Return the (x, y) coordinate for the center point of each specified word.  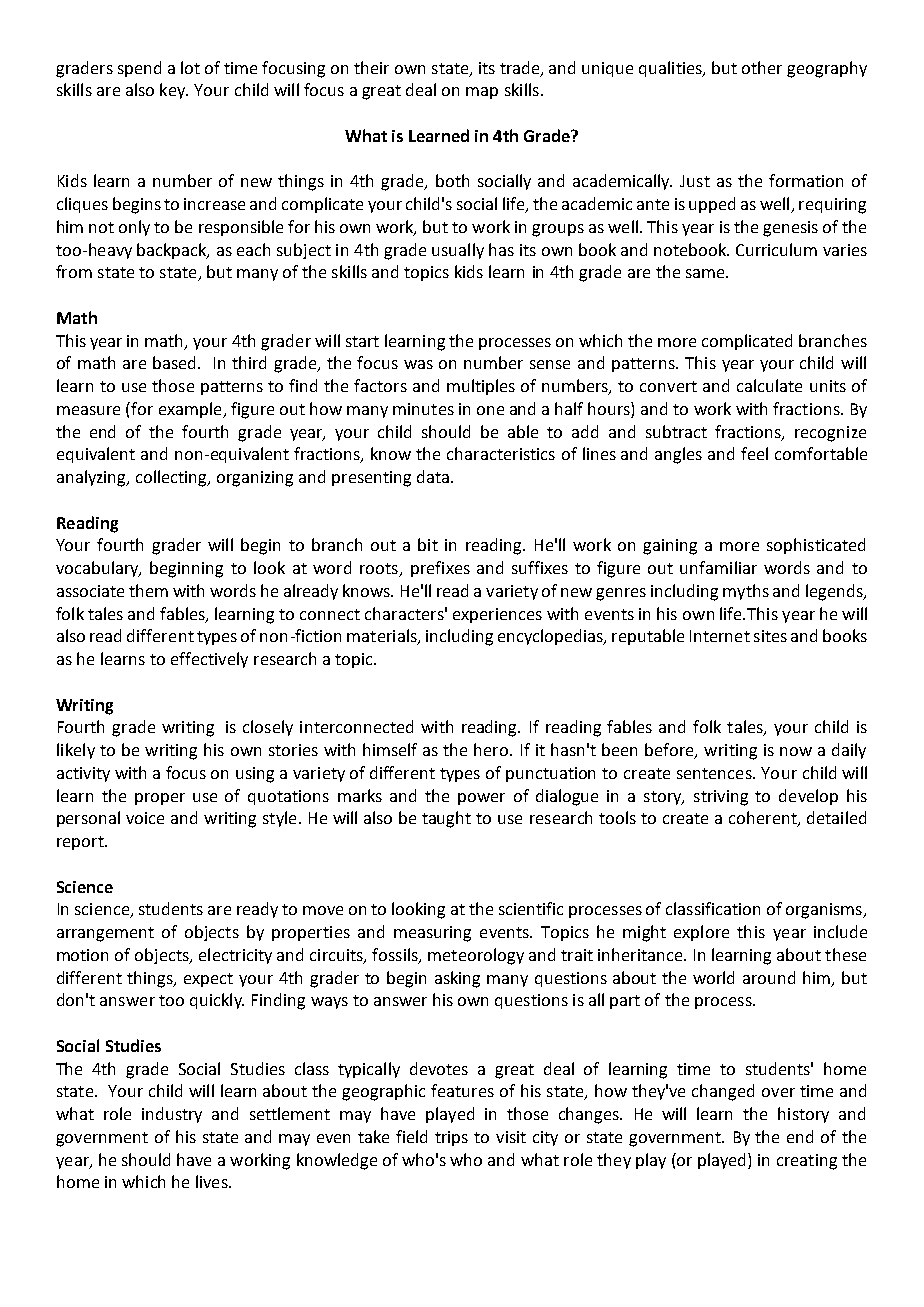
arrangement (105, 934)
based (174, 362)
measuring (432, 934)
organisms (825, 911)
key (174, 91)
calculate (769, 385)
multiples (481, 387)
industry (172, 1115)
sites (770, 636)
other (762, 67)
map (482, 93)
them (148, 590)
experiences (497, 615)
